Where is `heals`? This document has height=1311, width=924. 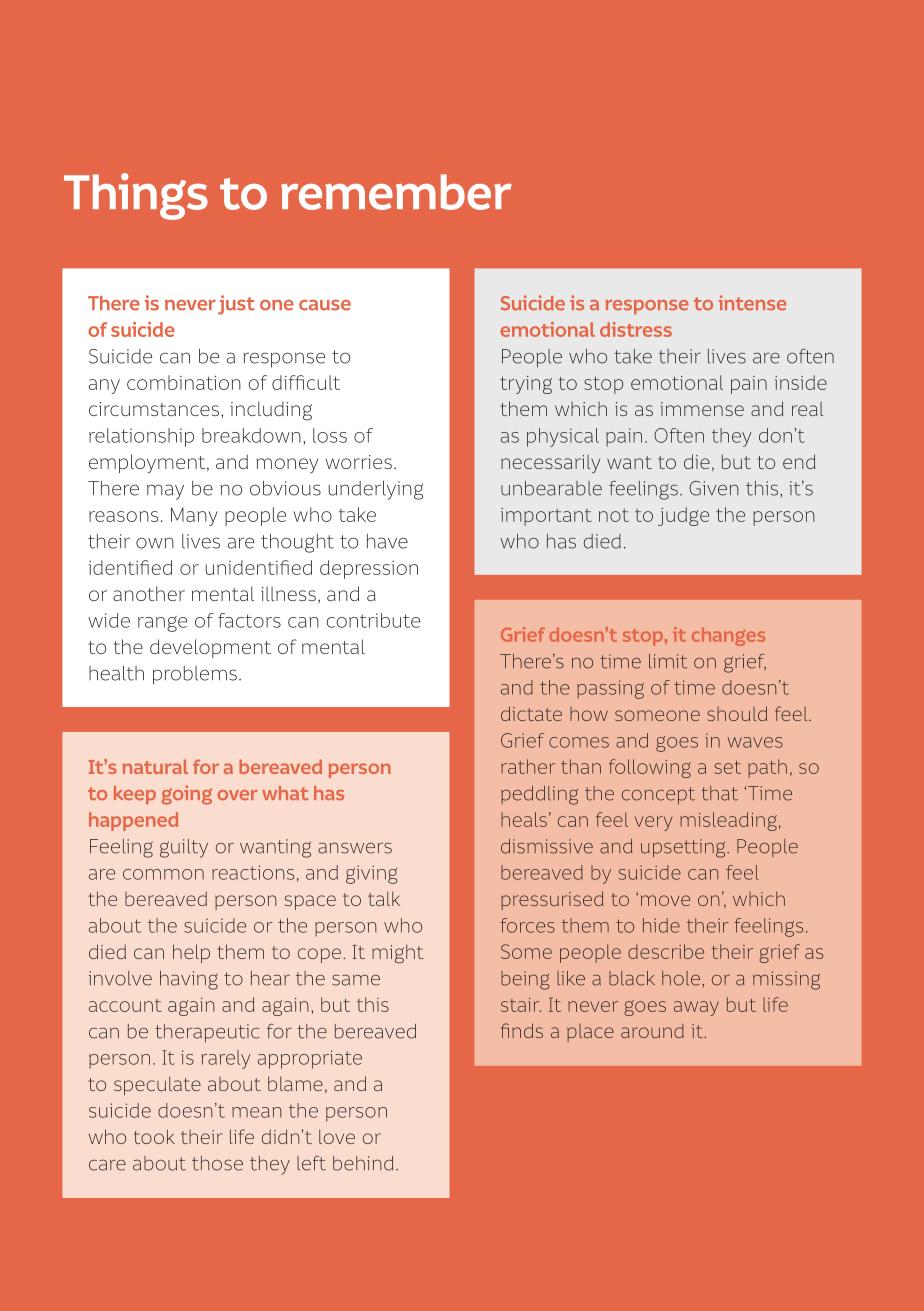 heals is located at coordinates (524, 819).
